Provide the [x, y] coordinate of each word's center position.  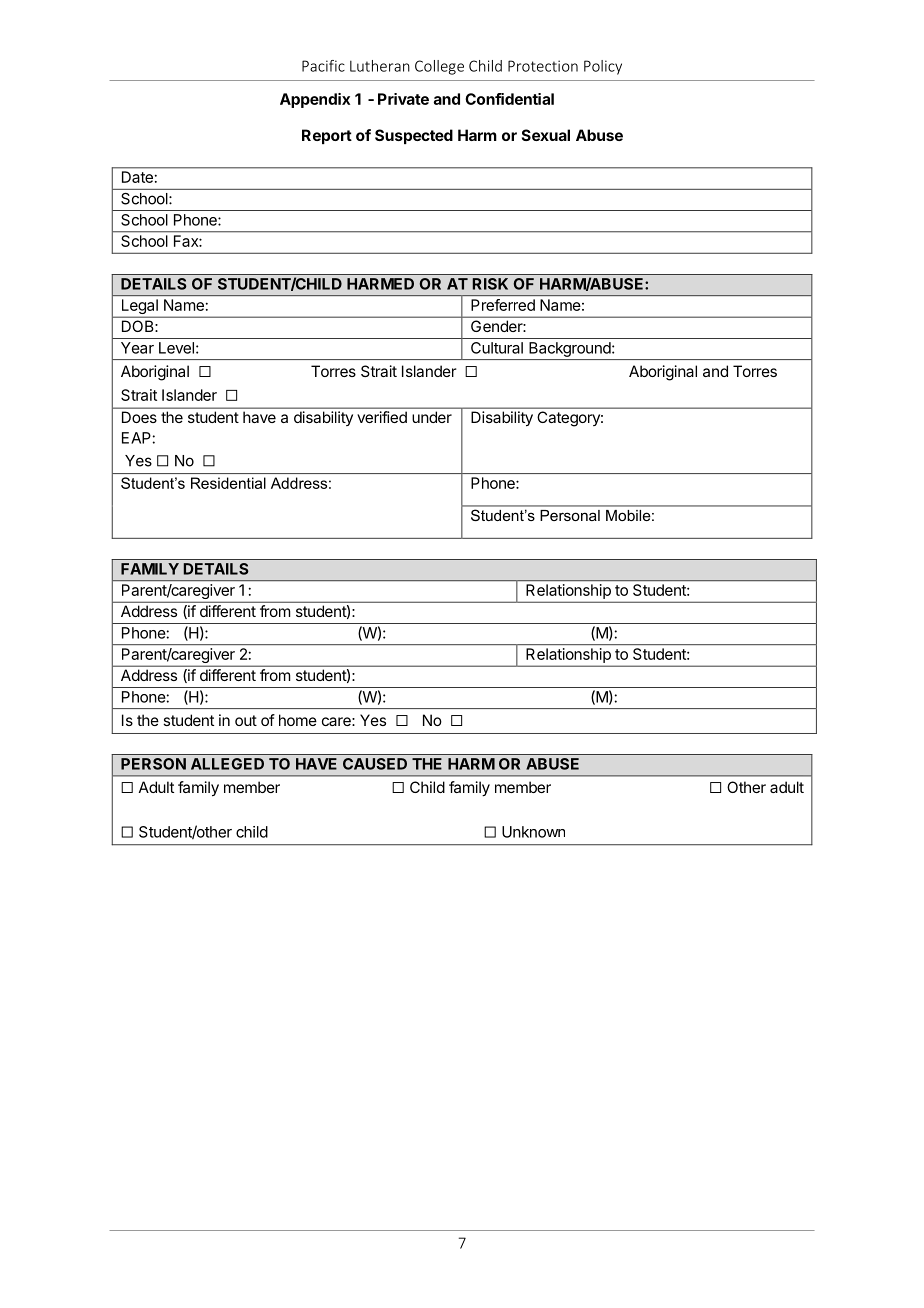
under [432, 417]
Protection [543, 66]
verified [382, 417]
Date [137, 177]
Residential [228, 483]
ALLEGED [227, 764]
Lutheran [380, 66]
